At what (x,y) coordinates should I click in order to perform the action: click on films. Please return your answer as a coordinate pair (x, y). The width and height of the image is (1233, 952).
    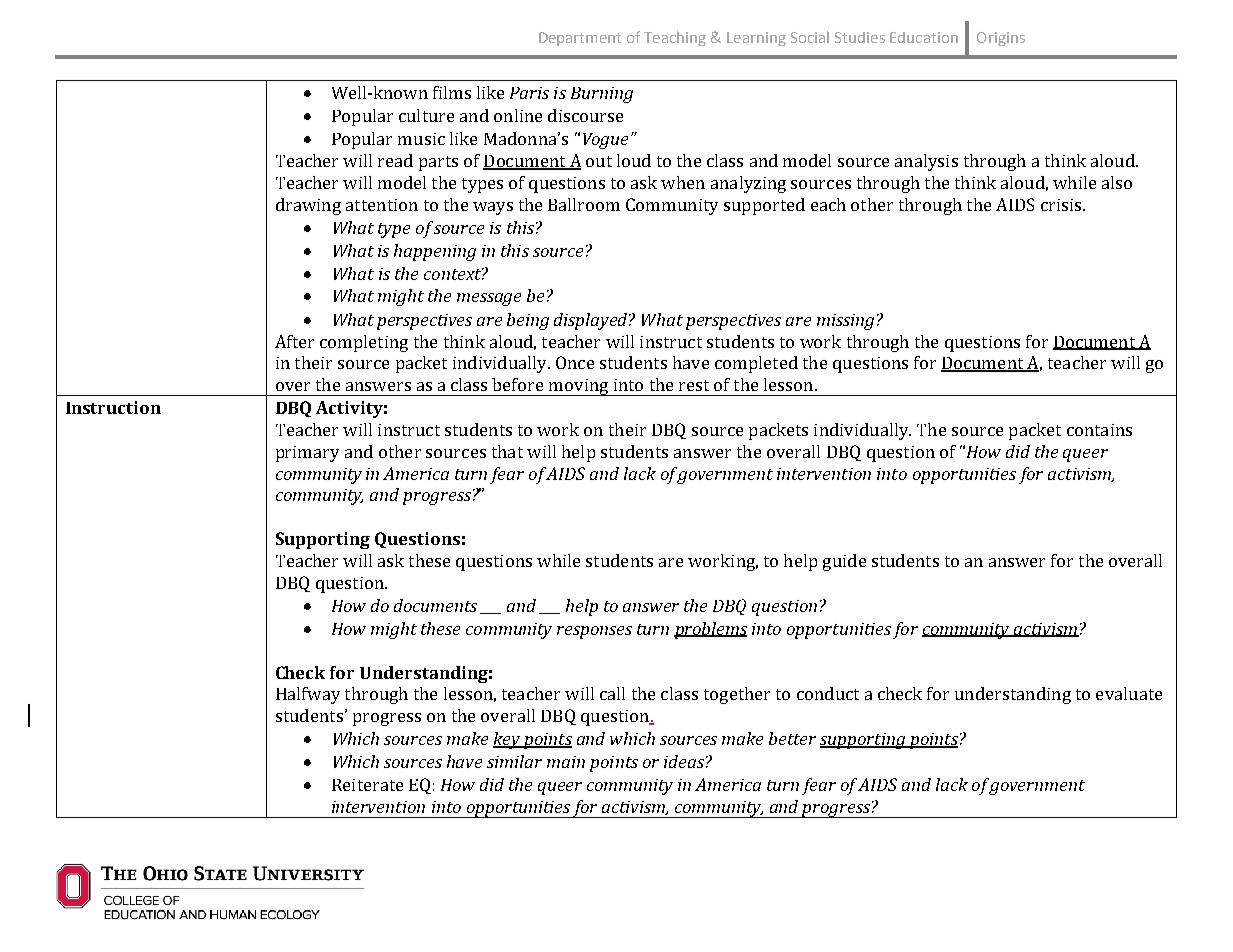
    Looking at the image, I should click on (452, 92).
